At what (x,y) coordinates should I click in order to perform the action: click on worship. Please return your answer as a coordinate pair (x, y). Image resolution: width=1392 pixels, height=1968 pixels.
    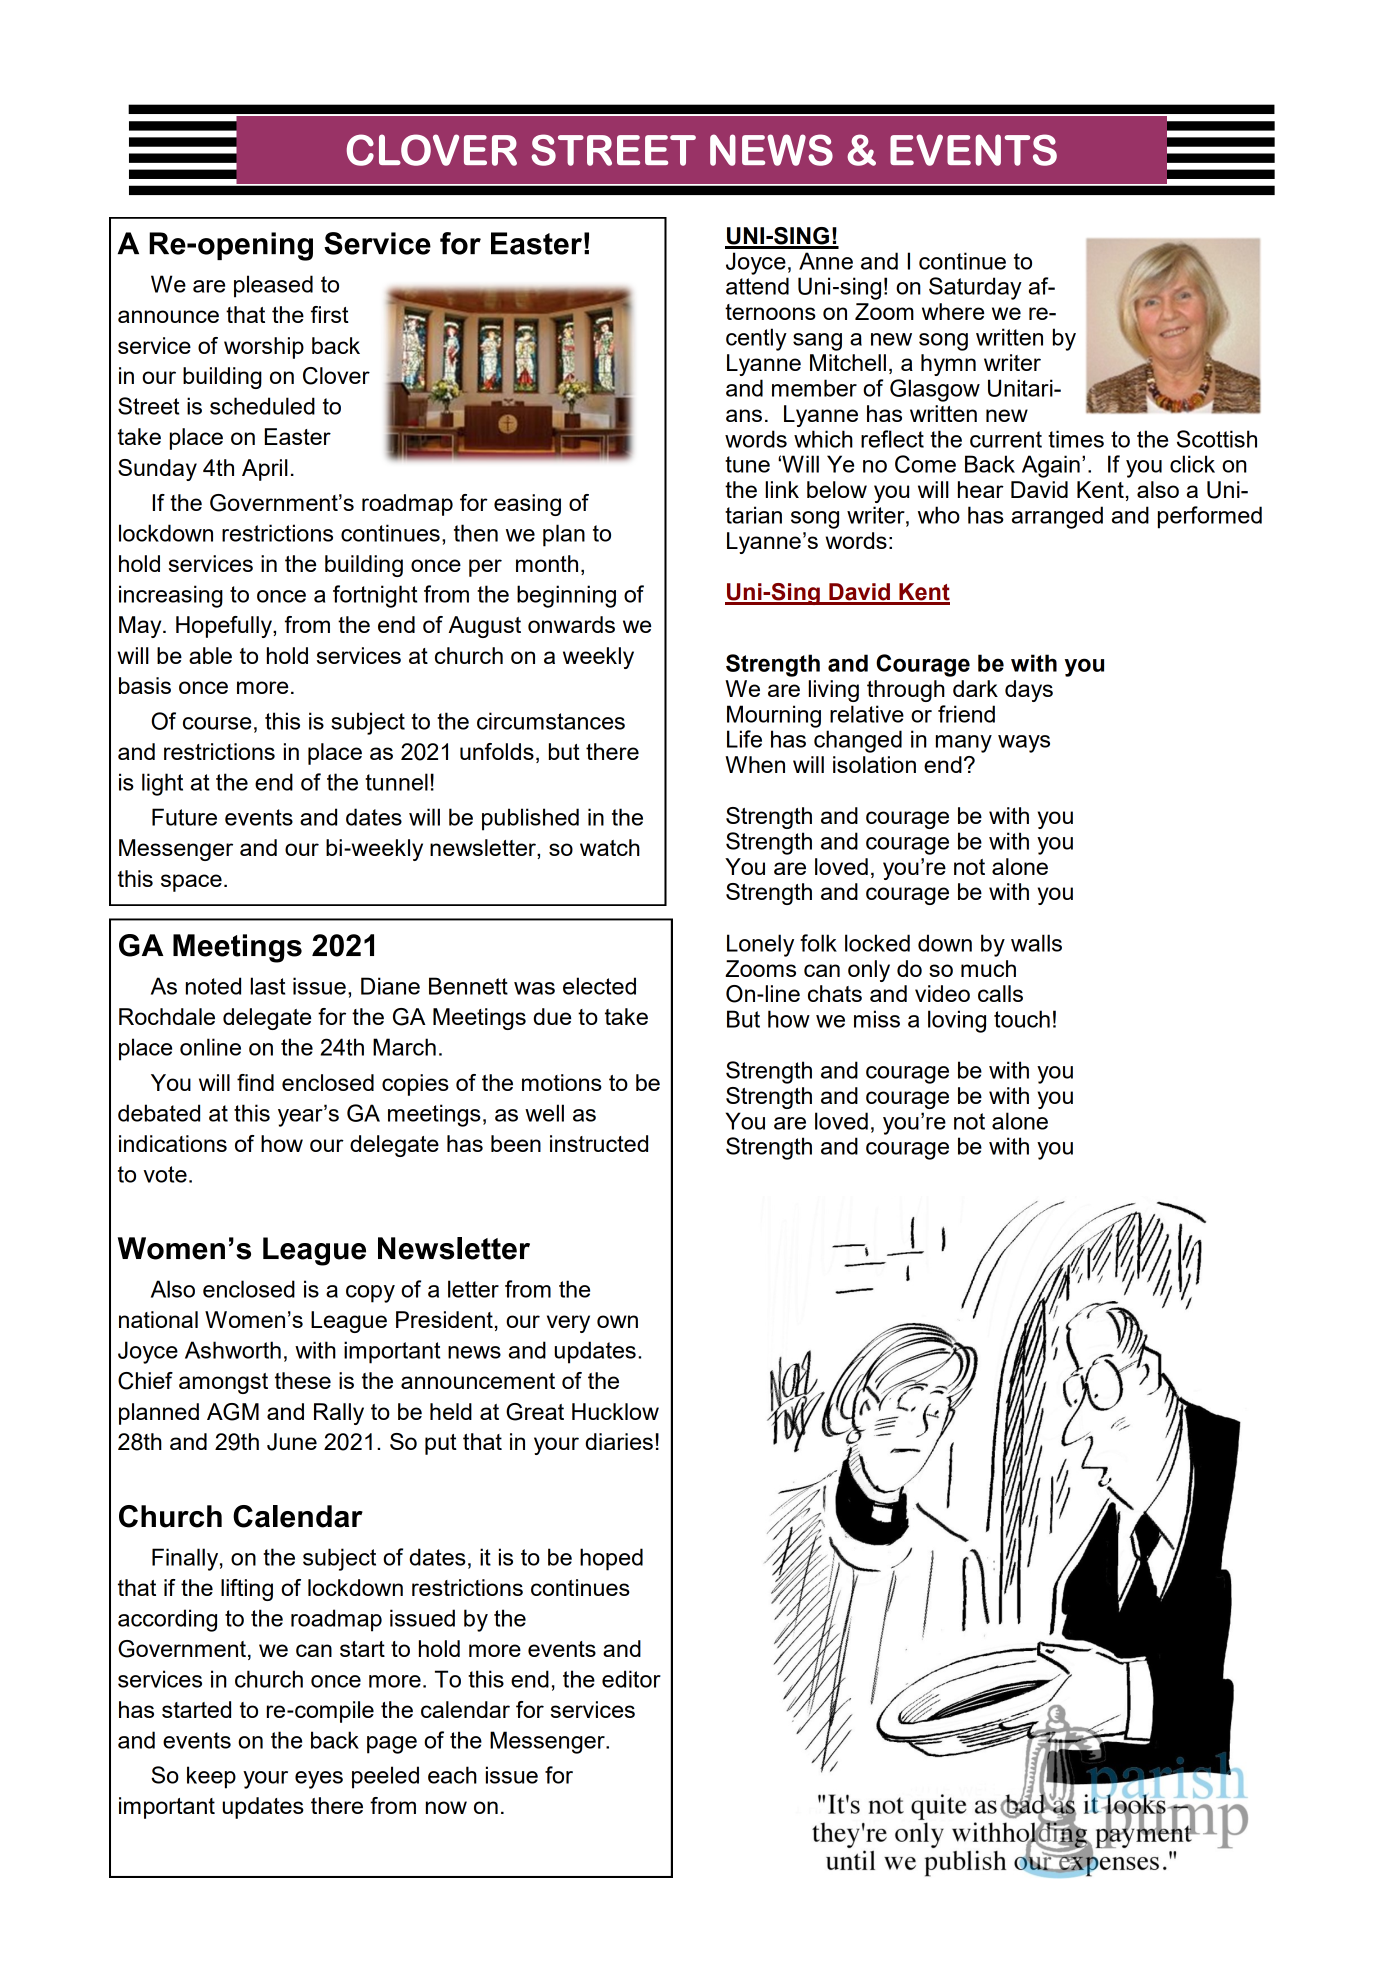
    Looking at the image, I should click on (264, 348).
